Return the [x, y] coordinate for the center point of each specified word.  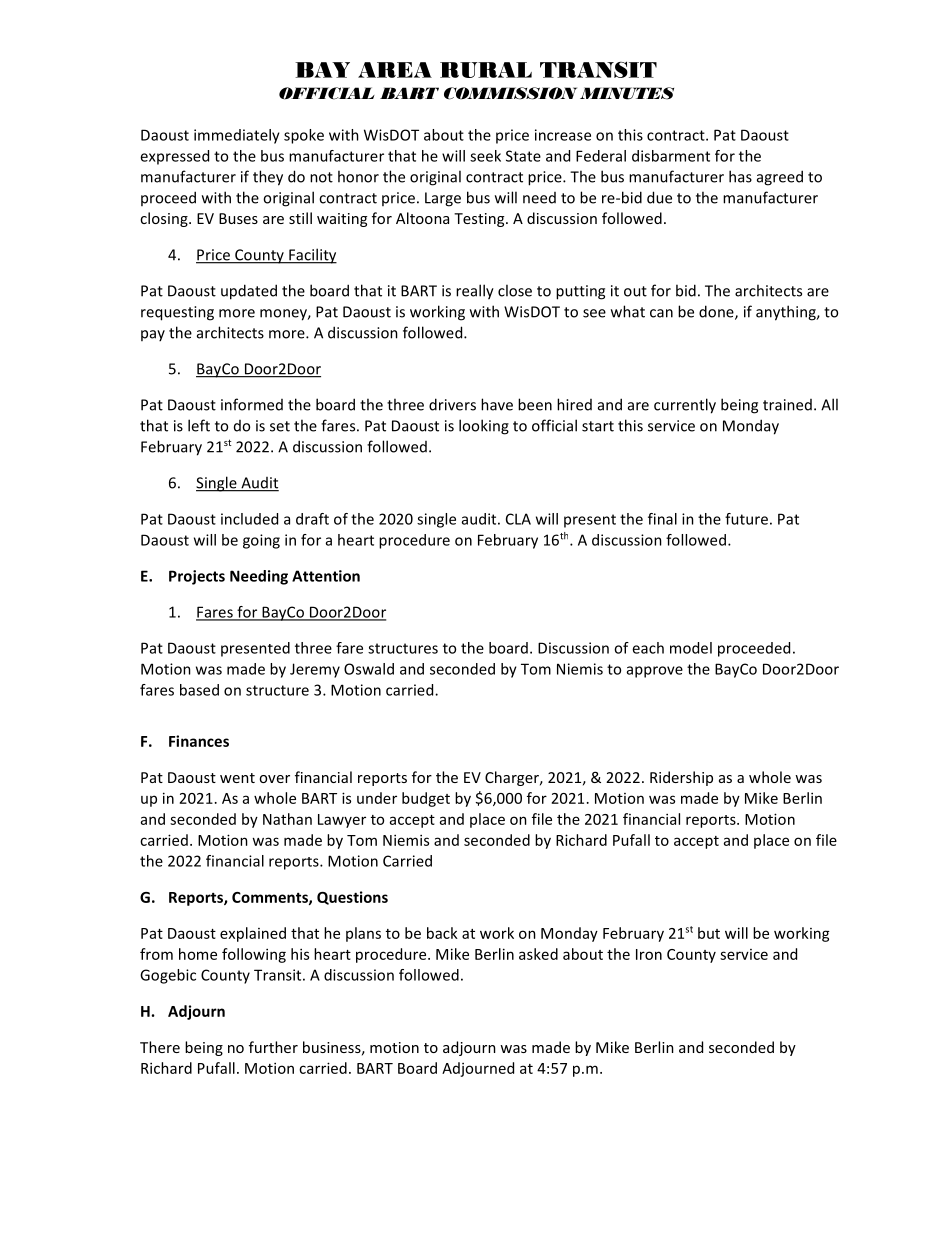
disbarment [671, 156]
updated [249, 292]
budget [426, 799]
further [273, 1047]
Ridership [681, 778]
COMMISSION [510, 93]
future [746, 519]
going [261, 541]
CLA [518, 519]
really [475, 292]
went [237, 778]
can [661, 313]
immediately [237, 136]
